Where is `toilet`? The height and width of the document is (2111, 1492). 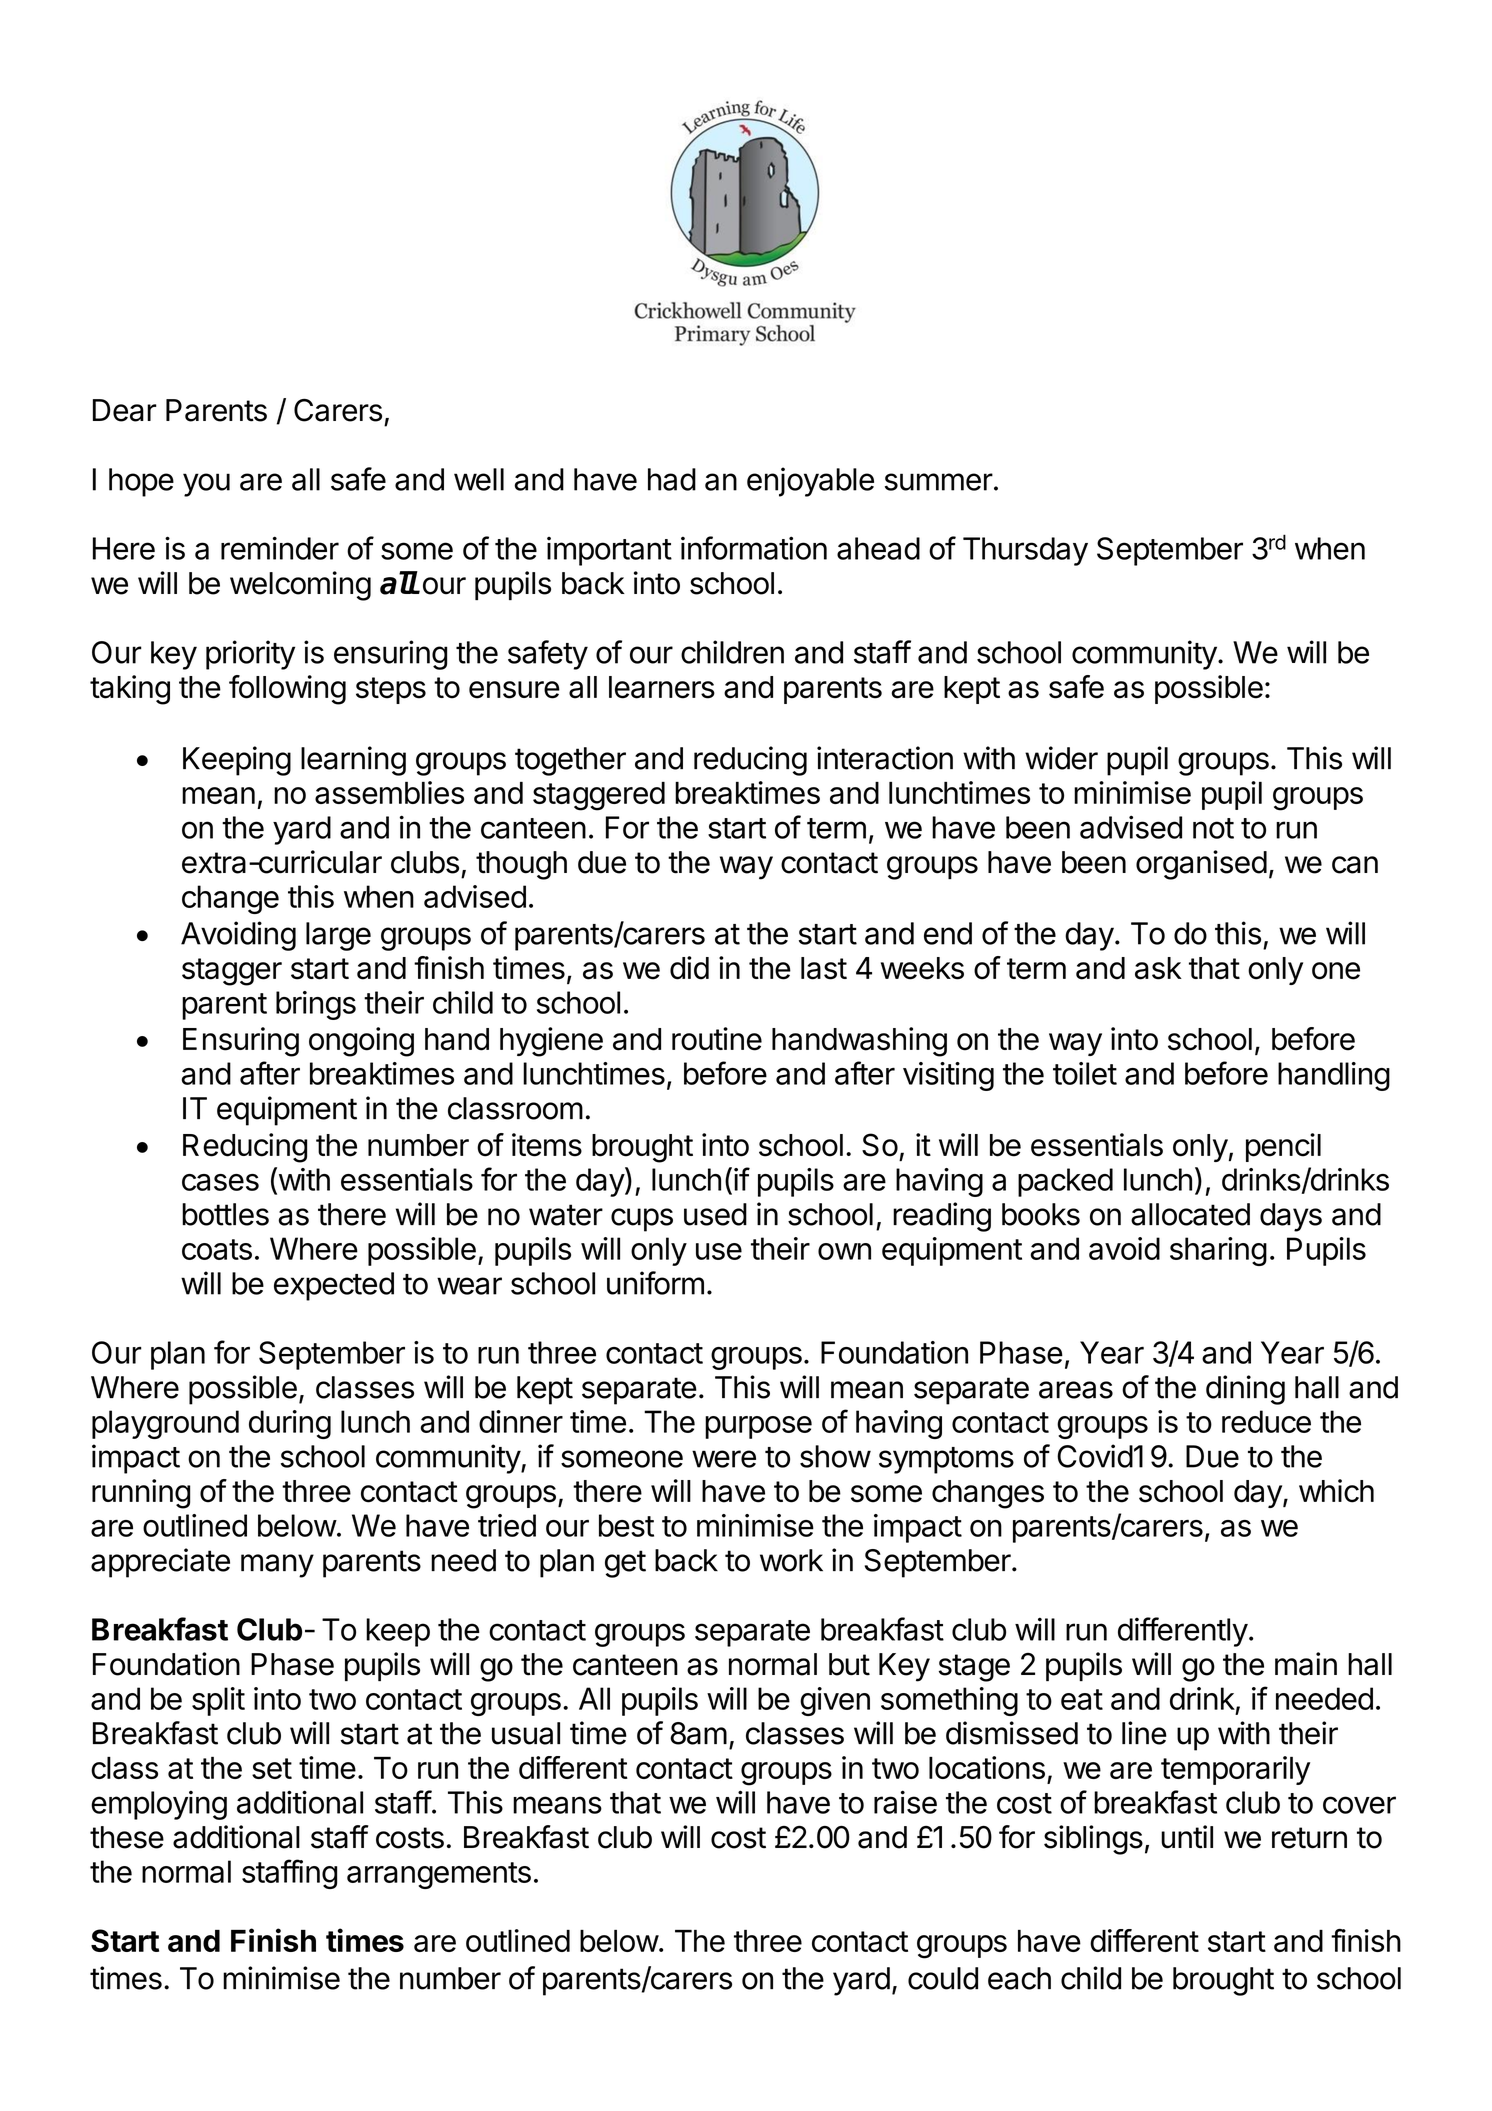 toilet is located at coordinates (1085, 1073).
